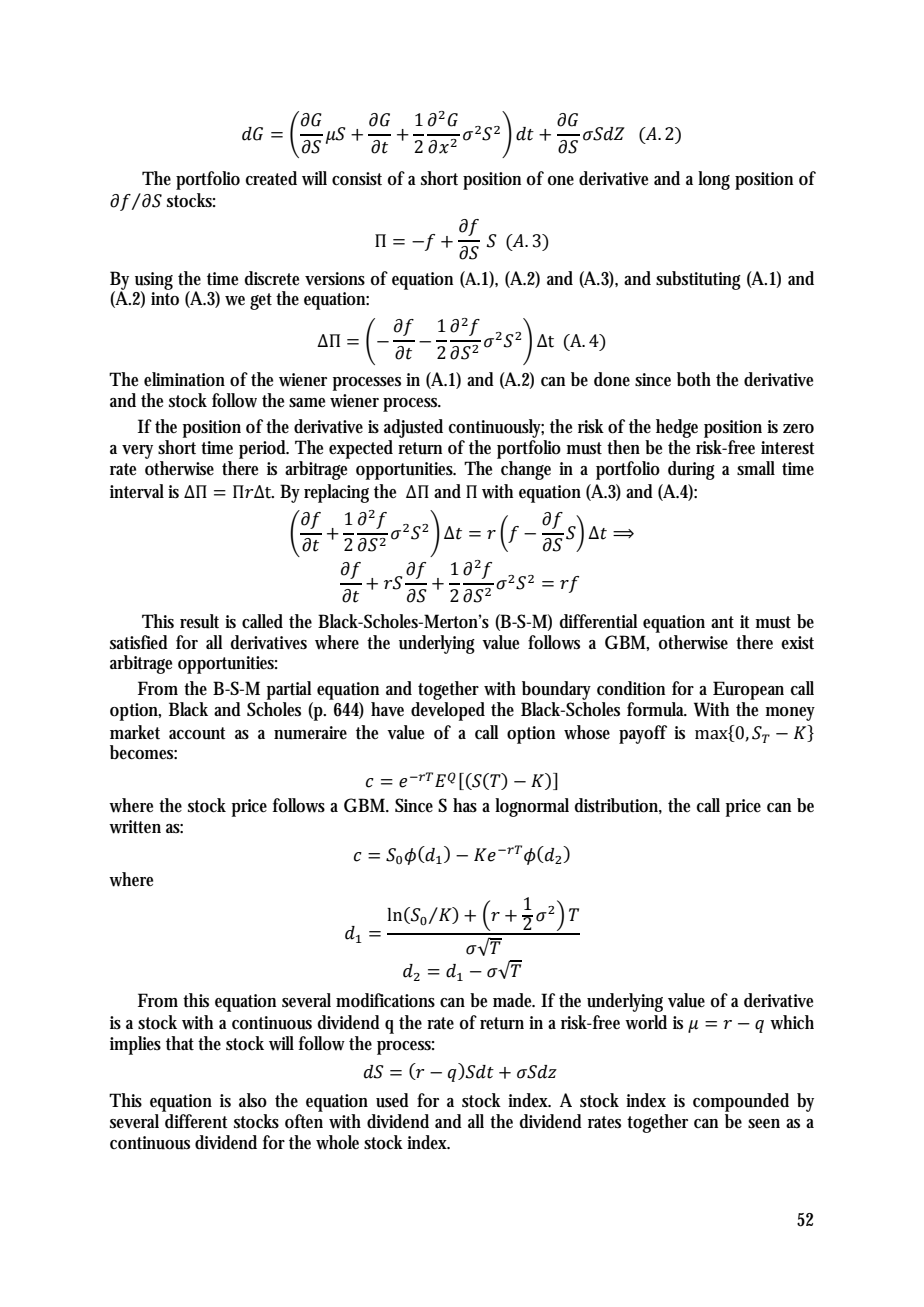 The width and height of the screenshot is (924, 1307). What do you see at coordinates (714, 180) in the screenshot?
I see `long` at bounding box center [714, 180].
